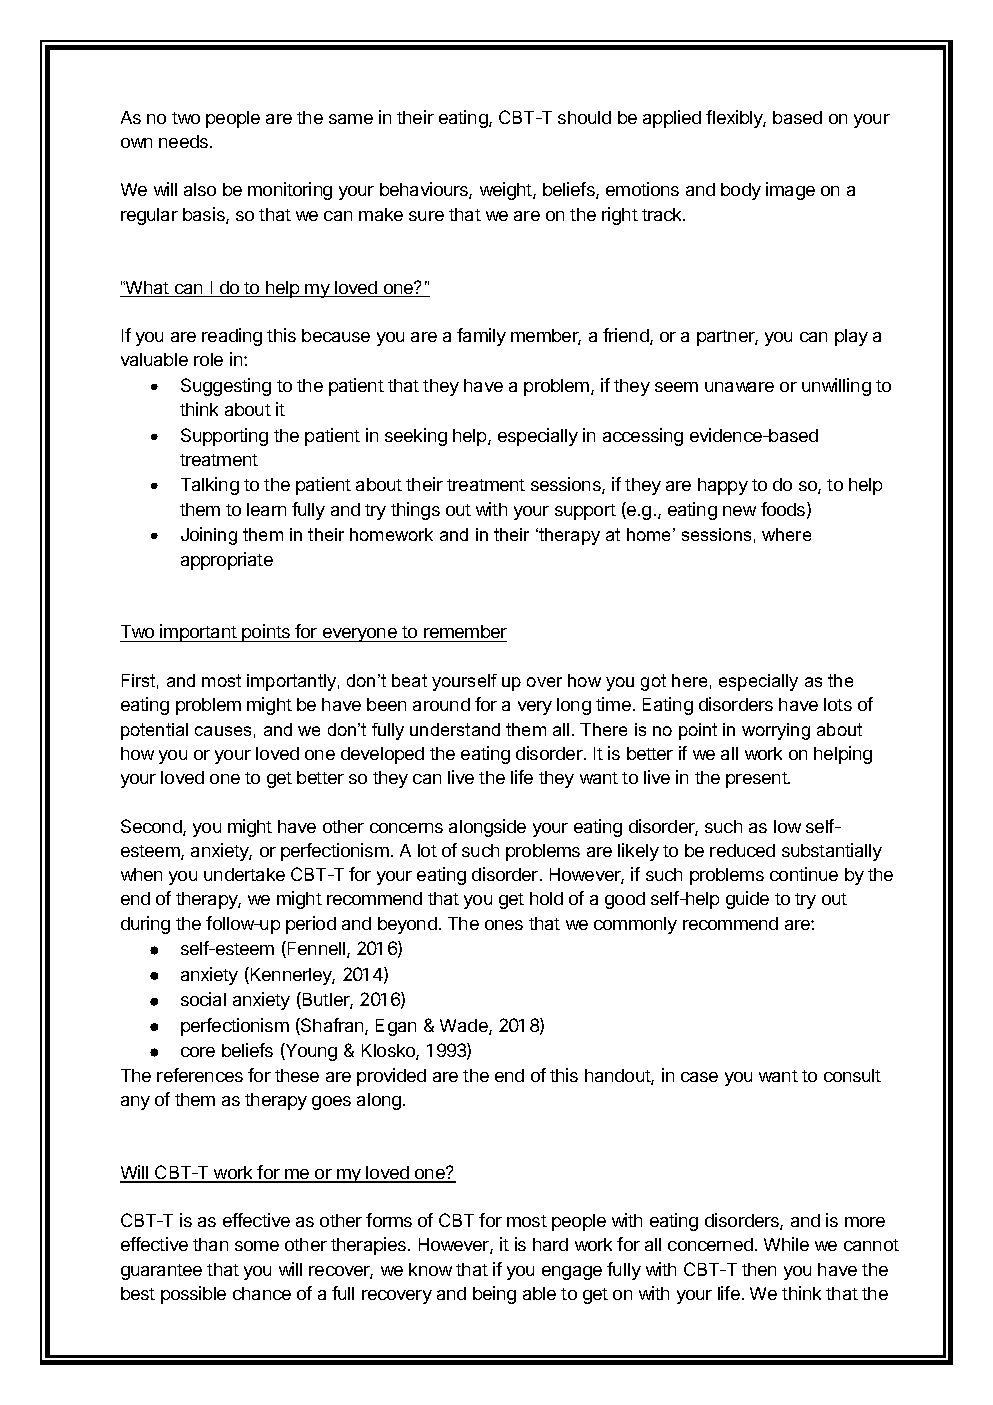 The image size is (993, 1405). I want to click on weight, so click(507, 191).
